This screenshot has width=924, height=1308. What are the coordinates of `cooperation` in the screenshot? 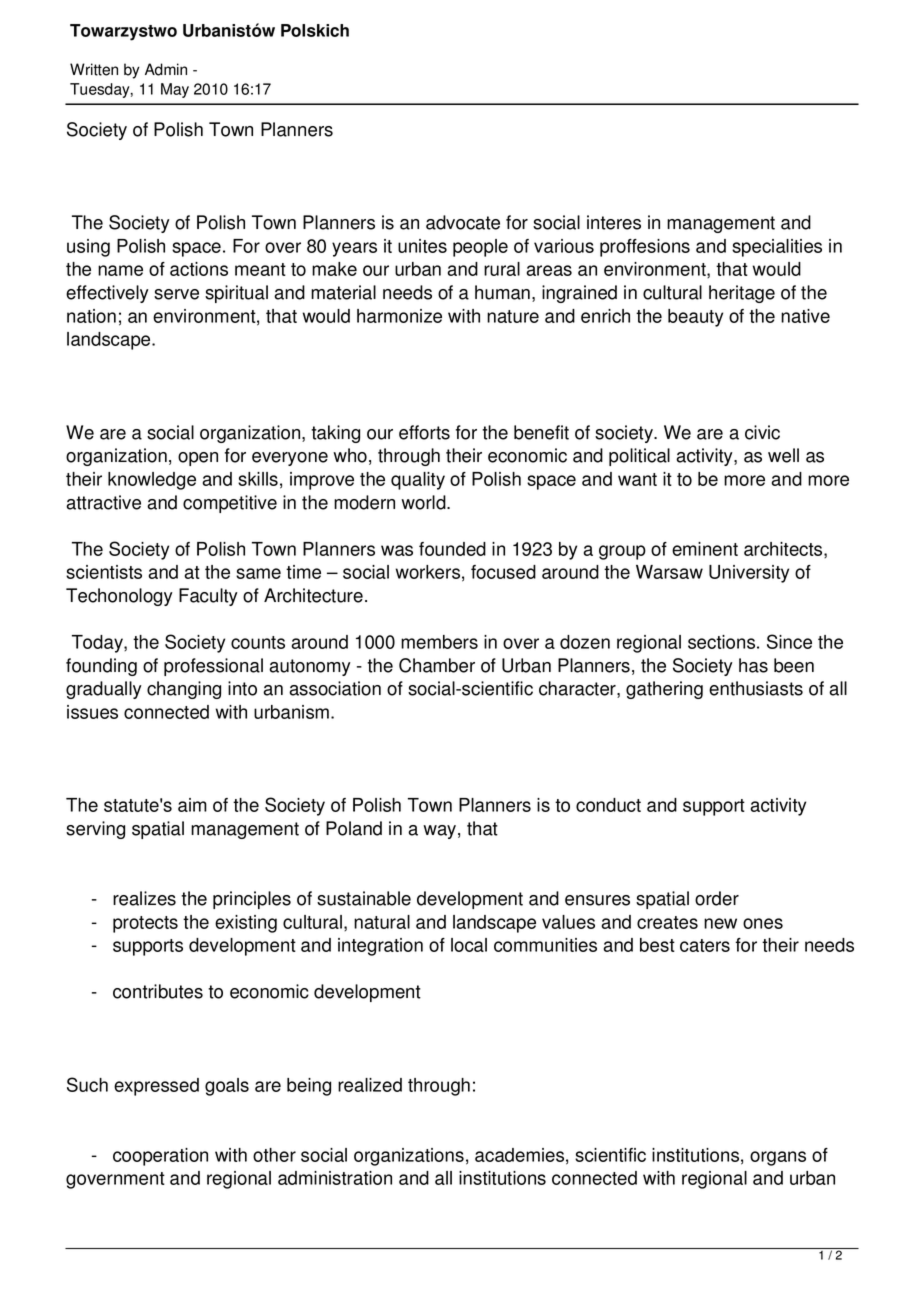 It's located at (160, 1157).
